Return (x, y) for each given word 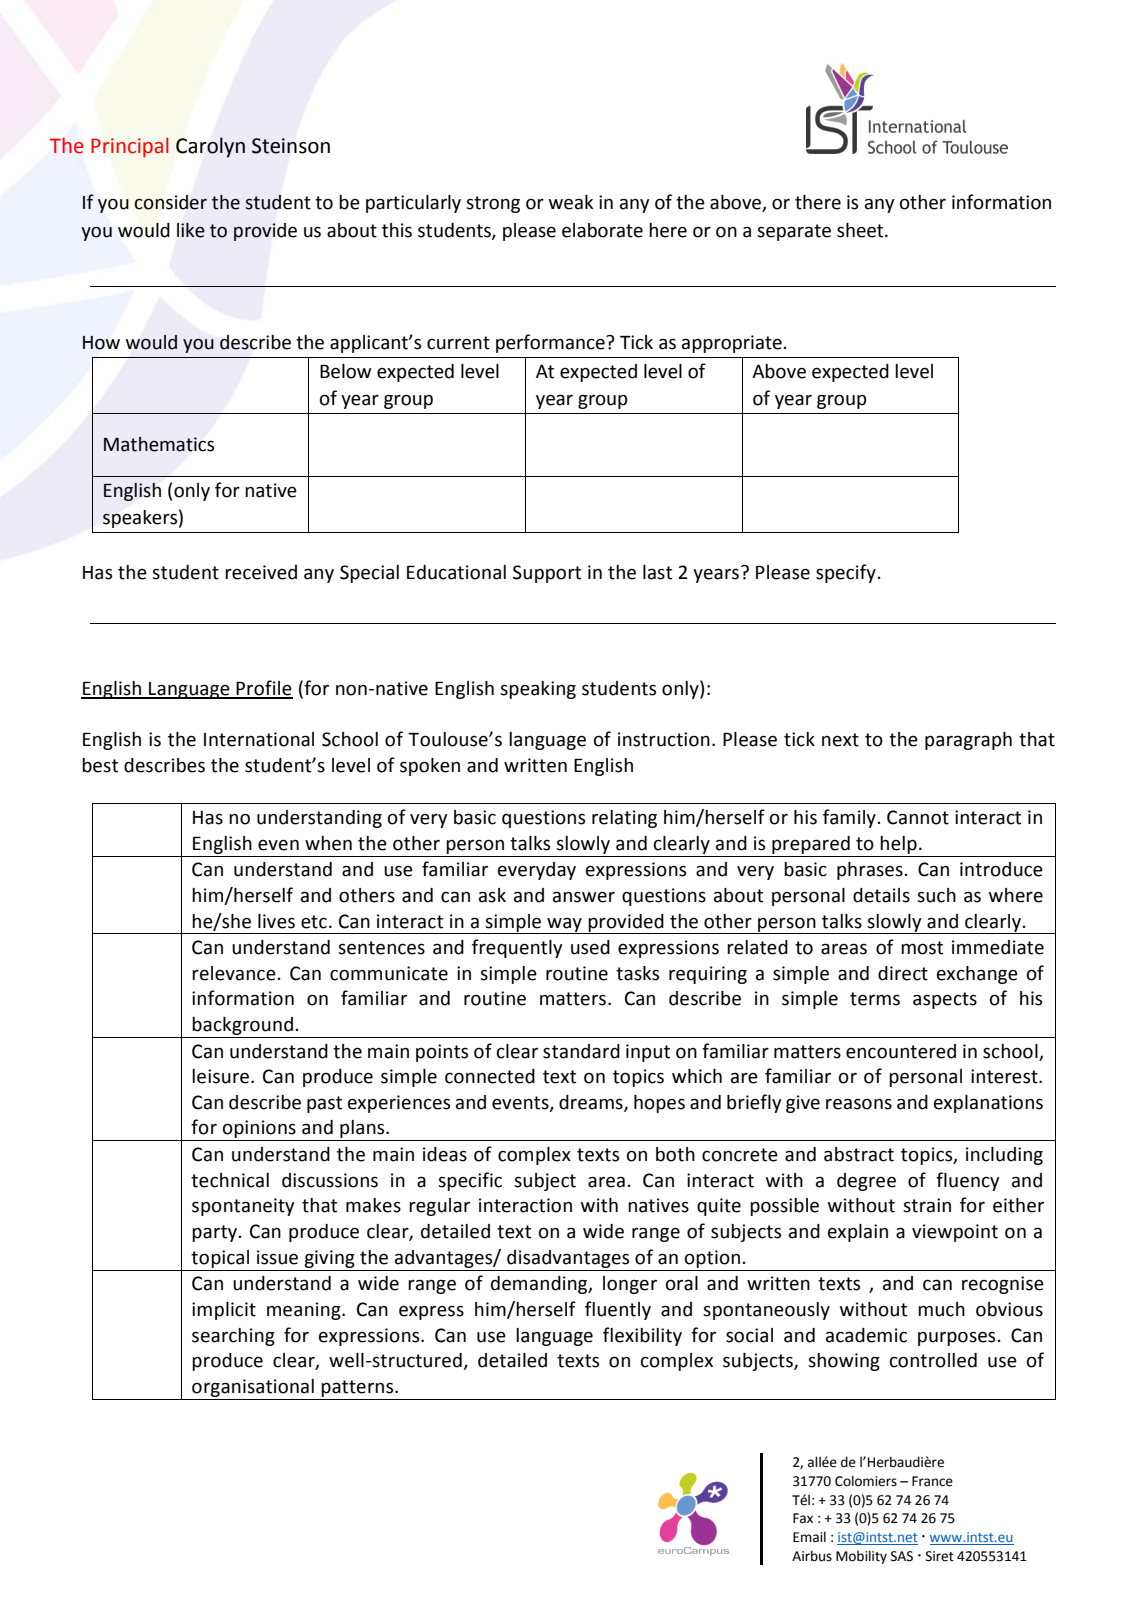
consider (171, 202)
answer (584, 897)
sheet (861, 230)
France (932, 1481)
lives (276, 921)
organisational (253, 1388)
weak (571, 202)
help (898, 845)
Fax (803, 1518)
